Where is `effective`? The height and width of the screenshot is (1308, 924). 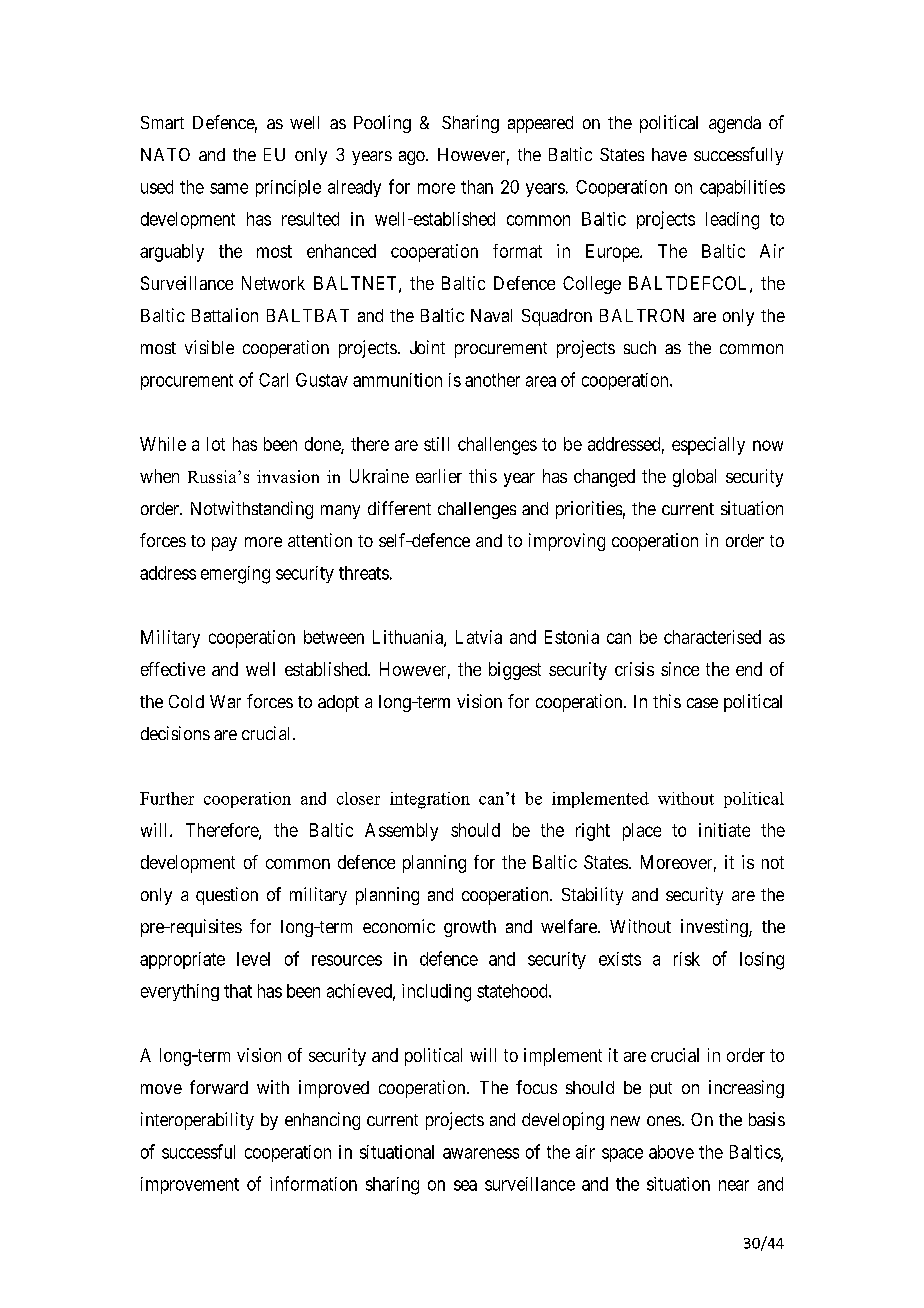 effective is located at coordinates (173, 669).
